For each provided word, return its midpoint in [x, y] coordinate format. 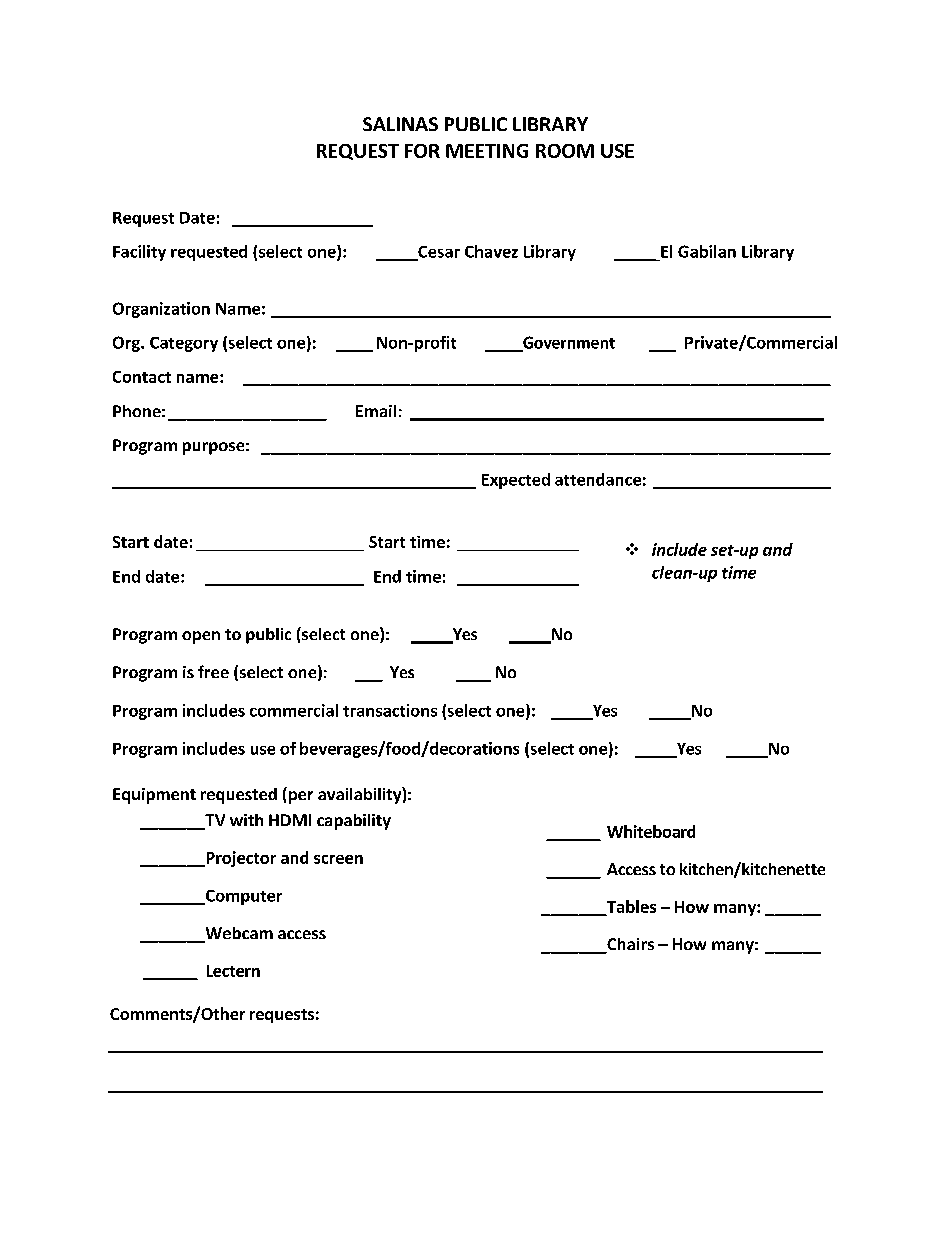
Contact [142, 377]
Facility [139, 253]
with [246, 820]
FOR [422, 151]
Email [376, 411]
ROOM [565, 151]
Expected [516, 481]
